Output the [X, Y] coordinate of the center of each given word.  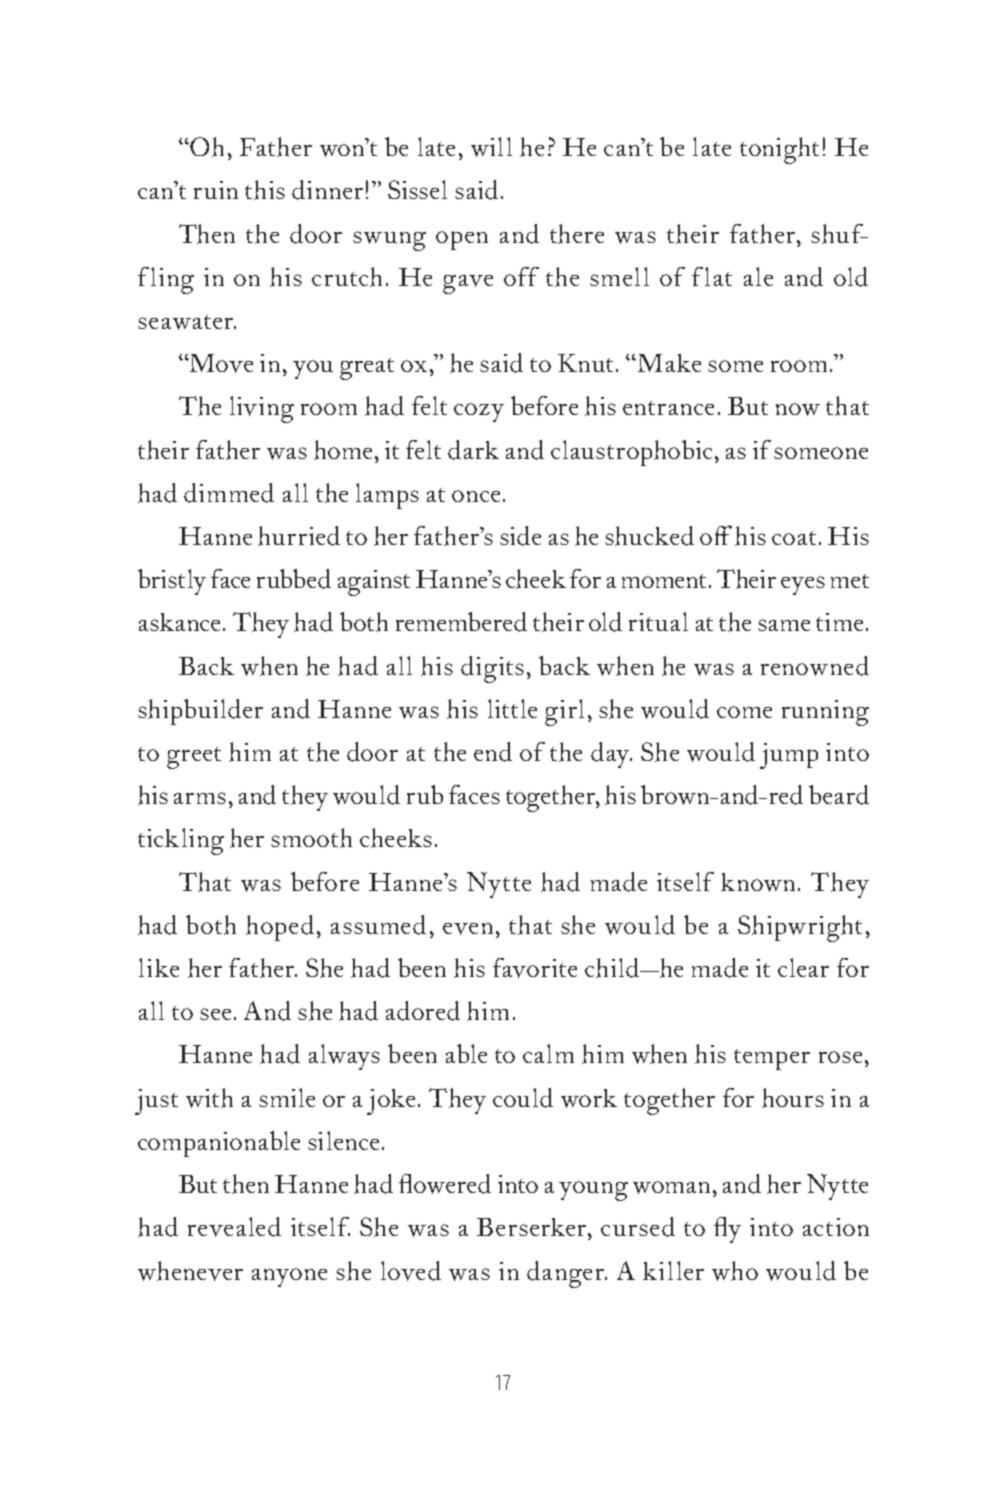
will [491, 147]
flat [712, 276]
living [262, 409]
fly [727, 1230]
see [215, 1014]
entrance [668, 408]
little [512, 708]
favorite [535, 968]
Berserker [533, 1227]
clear [803, 967]
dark [473, 450]
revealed [234, 1227]
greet [194, 758]
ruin [216, 190]
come [744, 712]
